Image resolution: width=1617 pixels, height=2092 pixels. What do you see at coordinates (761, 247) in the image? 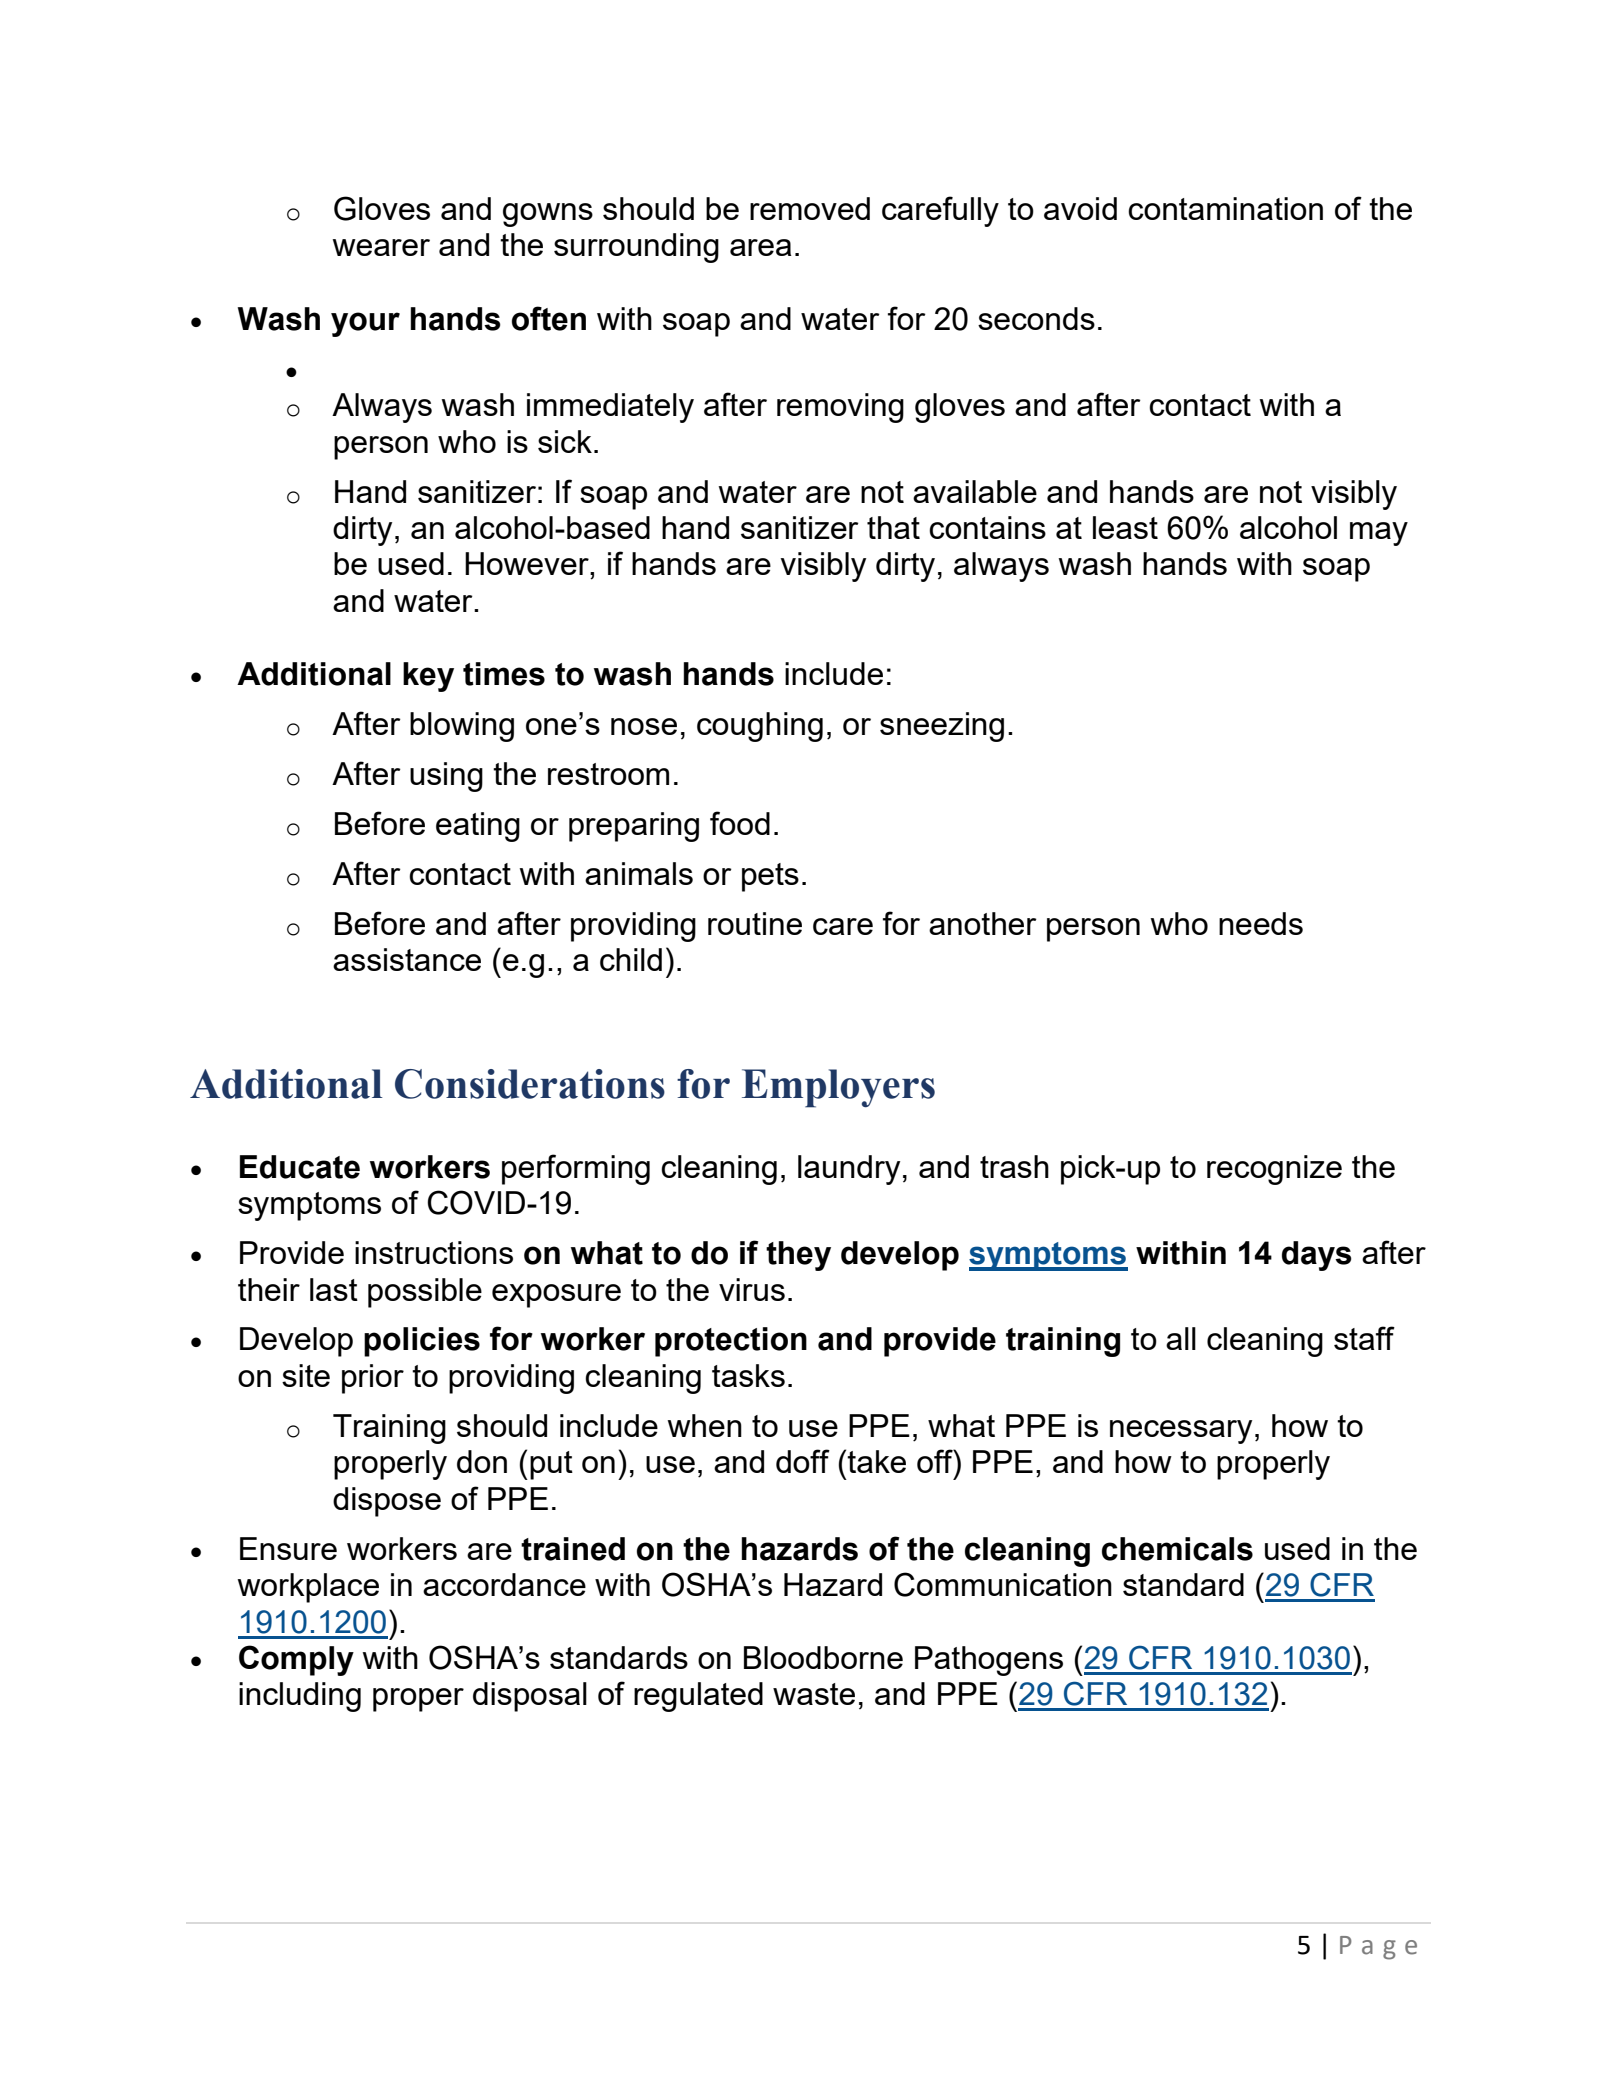
I see `area` at bounding box center [761, 247].
